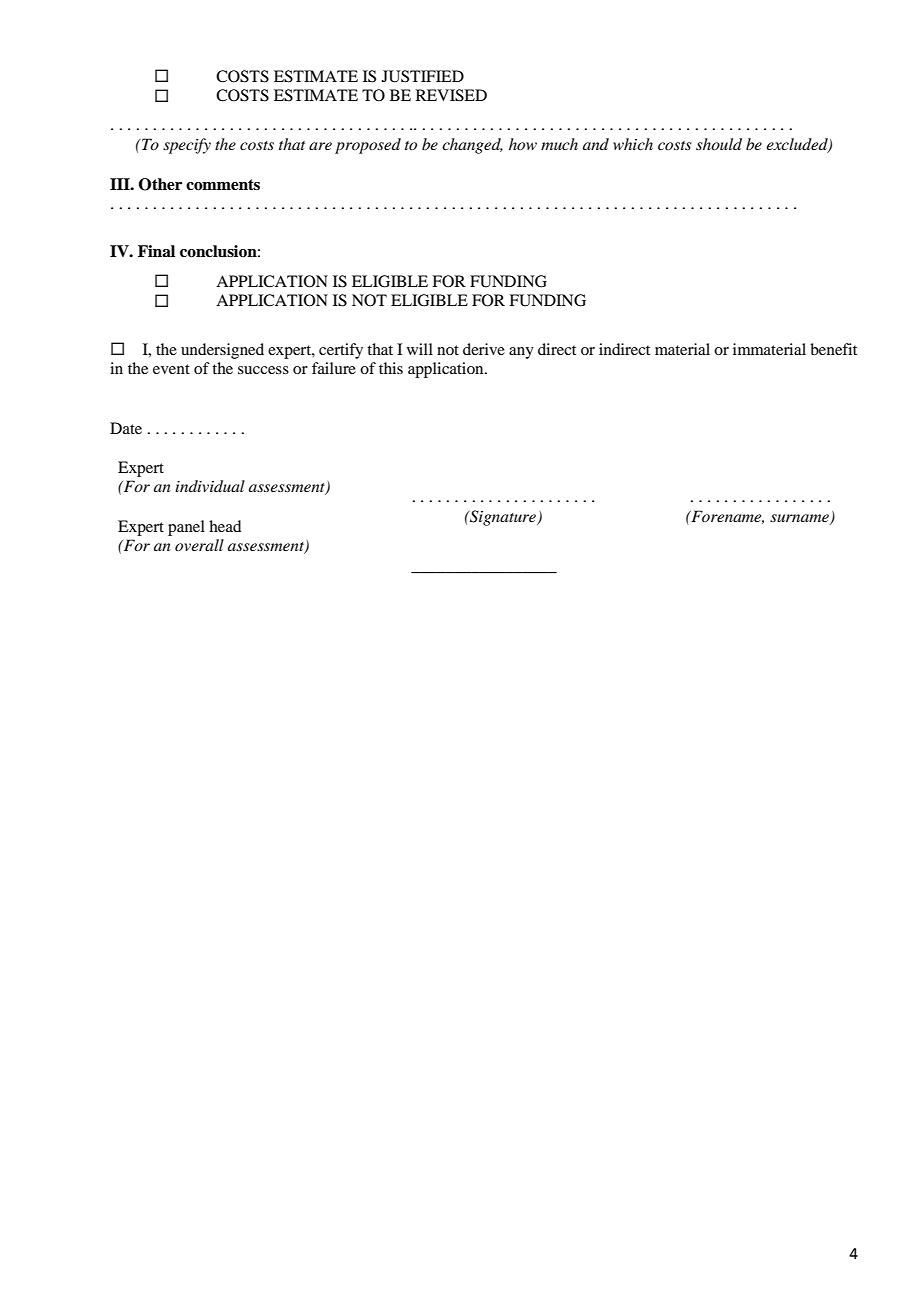  Describe the element at coordinates (126, 428) in the screenshot. I see `Date` at that location.
